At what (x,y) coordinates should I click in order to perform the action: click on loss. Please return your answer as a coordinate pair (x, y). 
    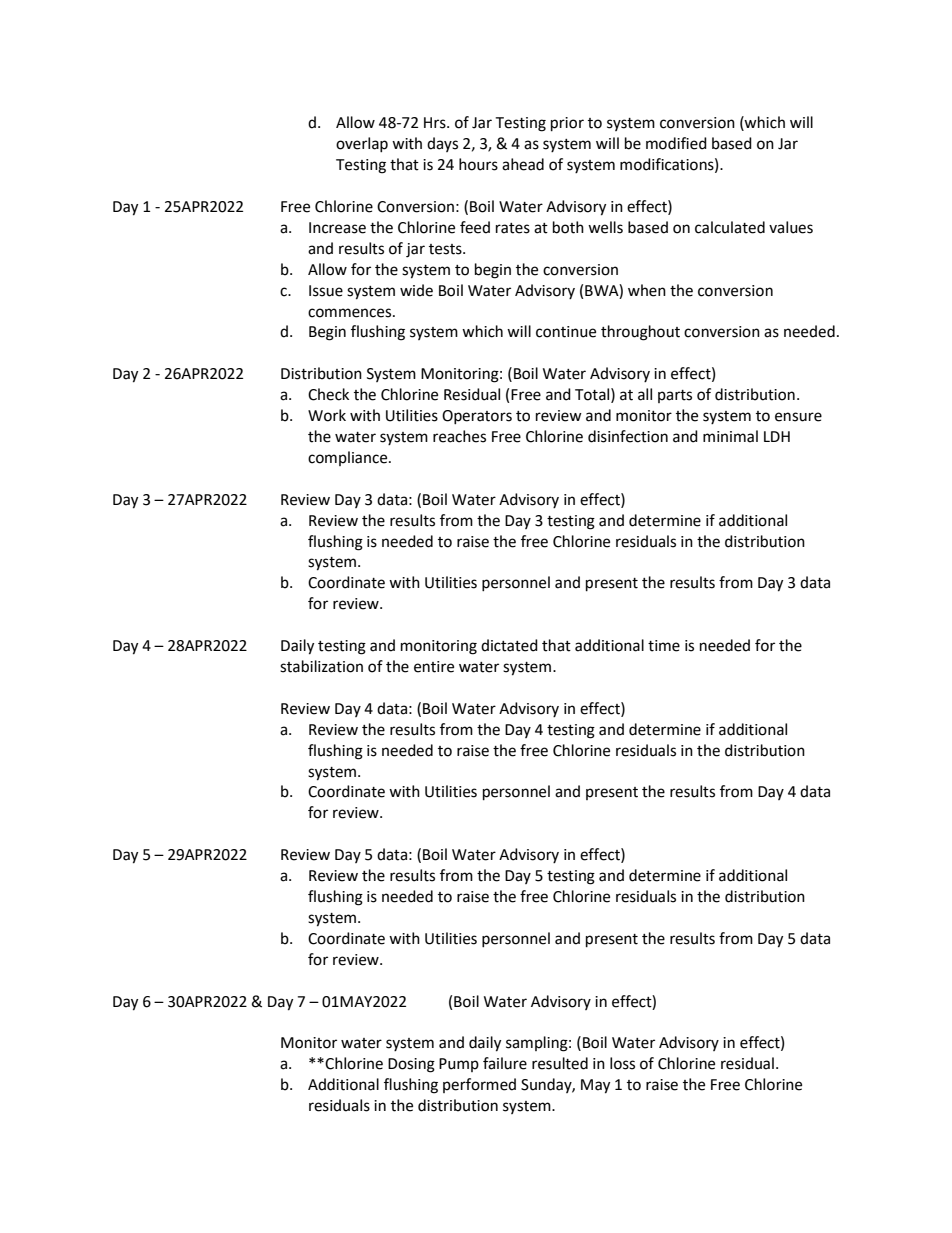
    Looking at the image, I should click on (622, 1063).
